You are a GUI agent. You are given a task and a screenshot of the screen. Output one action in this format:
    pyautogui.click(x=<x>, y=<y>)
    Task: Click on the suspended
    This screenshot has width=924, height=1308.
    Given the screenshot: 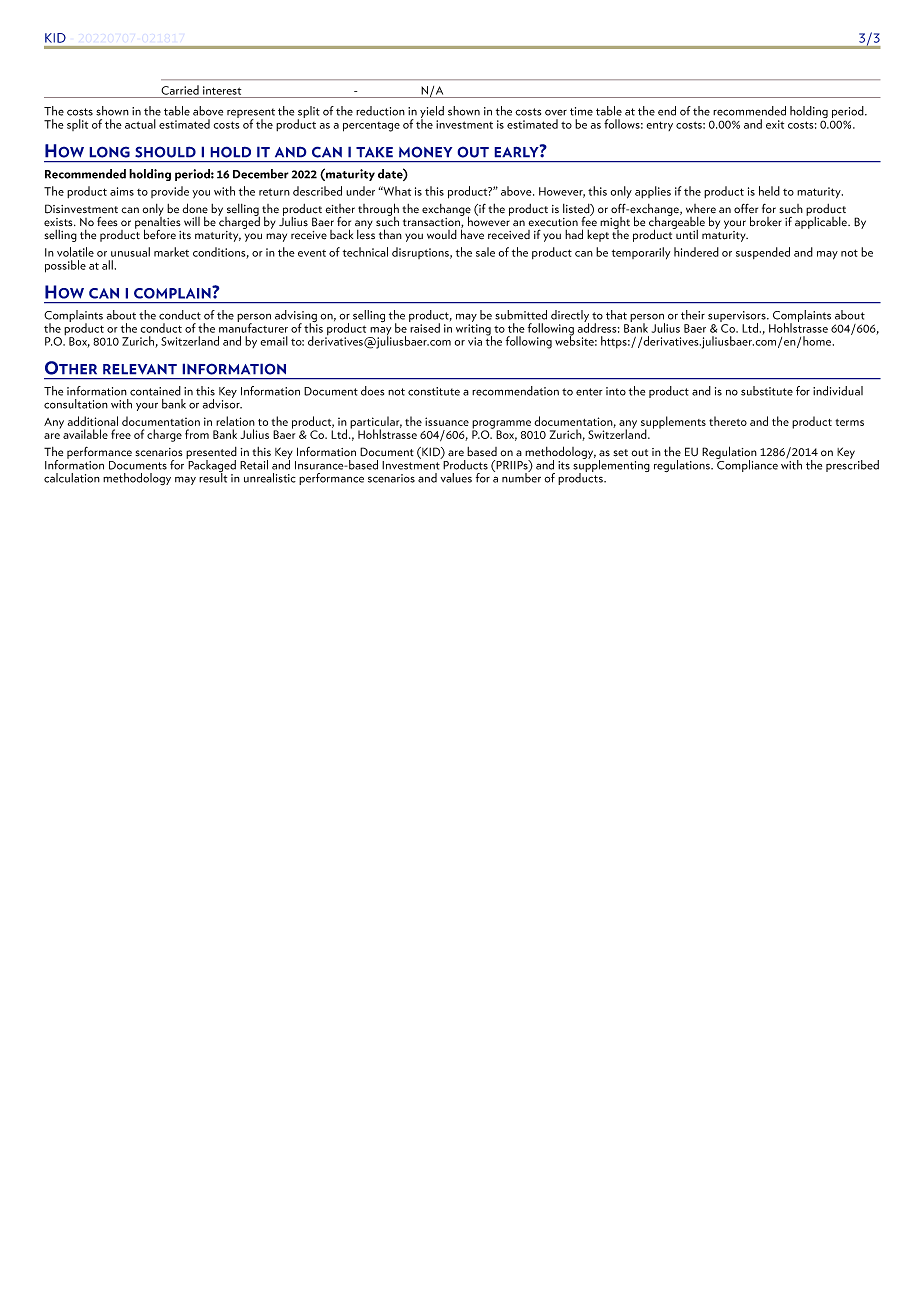 What is the action you would take?
    pyautogui.click(x=763, y=253)
